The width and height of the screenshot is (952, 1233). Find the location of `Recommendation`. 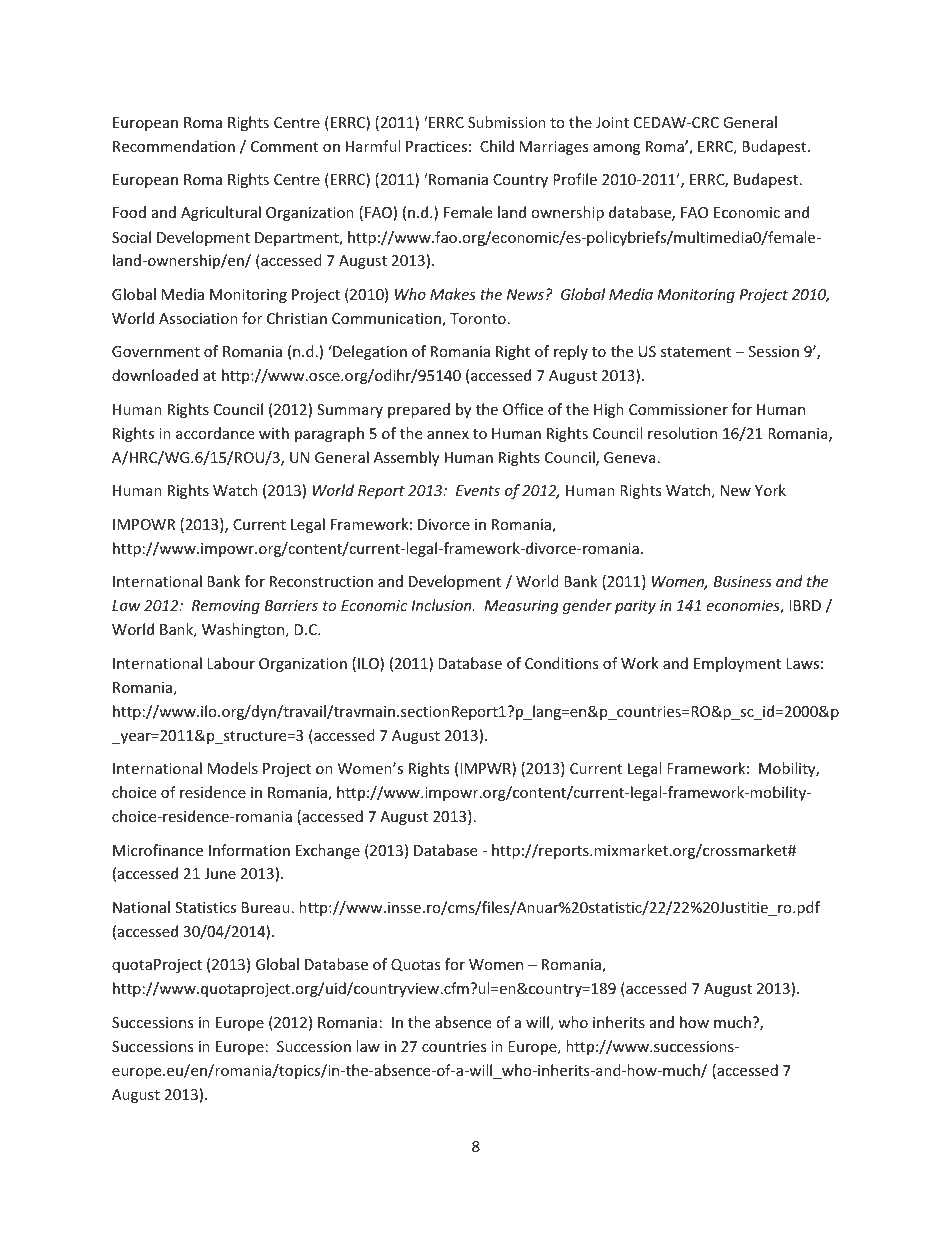

Recommendation is located at coordinates (174, 146).
